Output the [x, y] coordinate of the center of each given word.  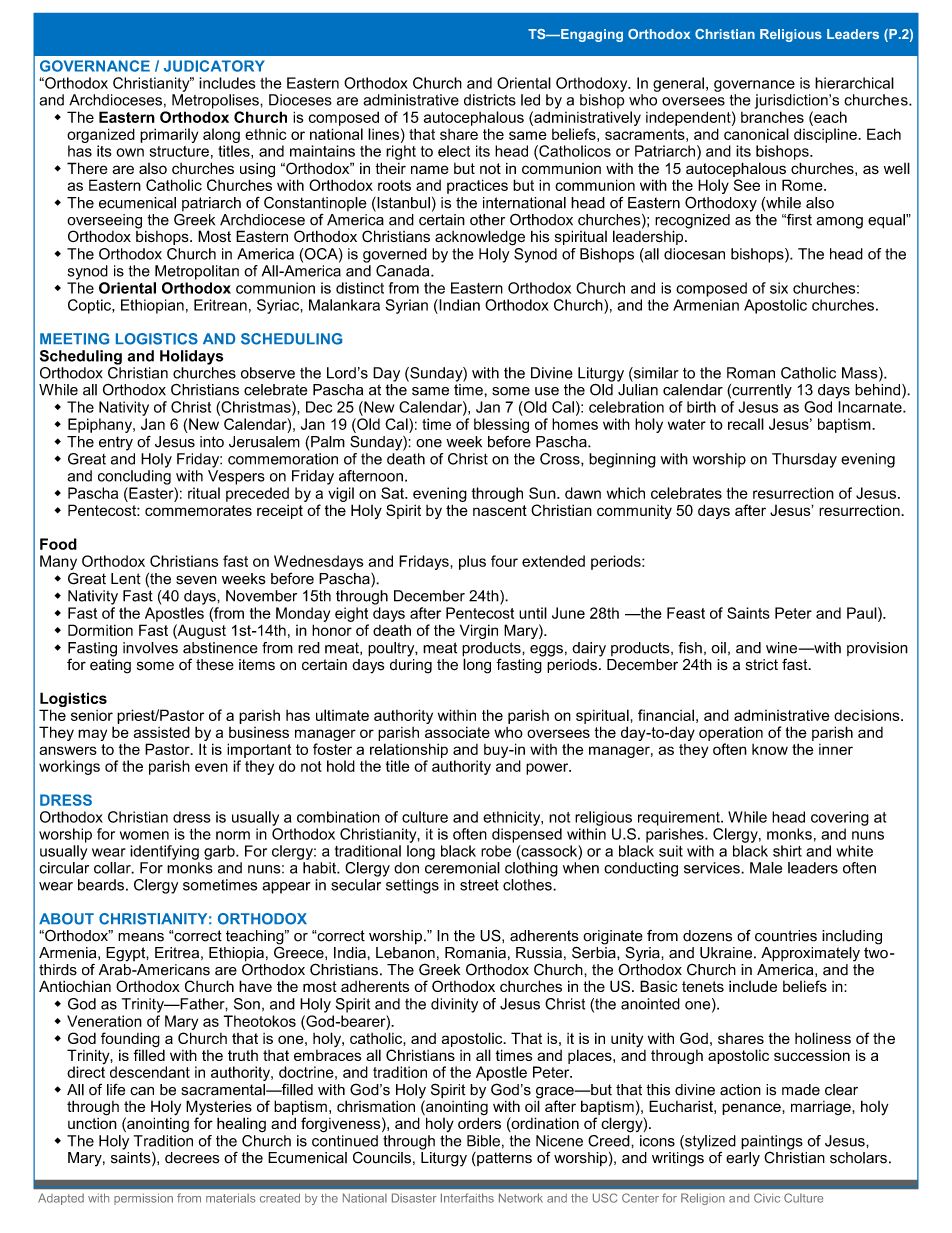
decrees [192, 1158]
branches [772, 117]
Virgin [479, 631]
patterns [503, 1159]
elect [454, 151]
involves [150, 648]
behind [879, 389]
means [141, 937]
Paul [863, 613]
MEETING [74, 339]
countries [786, 936]
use [547, 391]
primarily [169, 135]
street [479, 885]
